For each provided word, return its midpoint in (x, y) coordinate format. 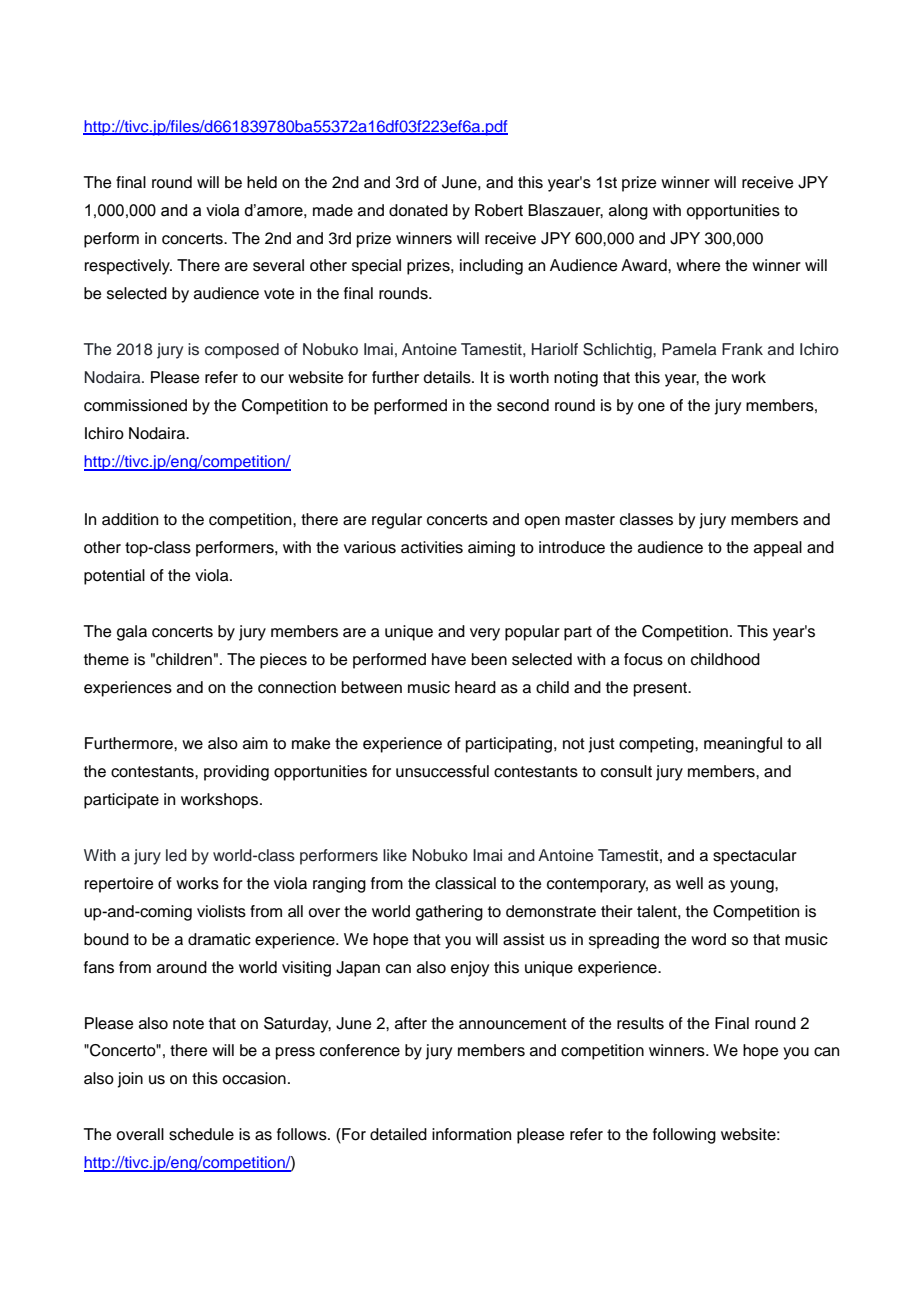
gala (132, 633)
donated (418, 210)
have (449, 659)
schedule (201, 1134)
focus (643, 659)
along (628, 212)
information (471, 1134)
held (262, 182)
